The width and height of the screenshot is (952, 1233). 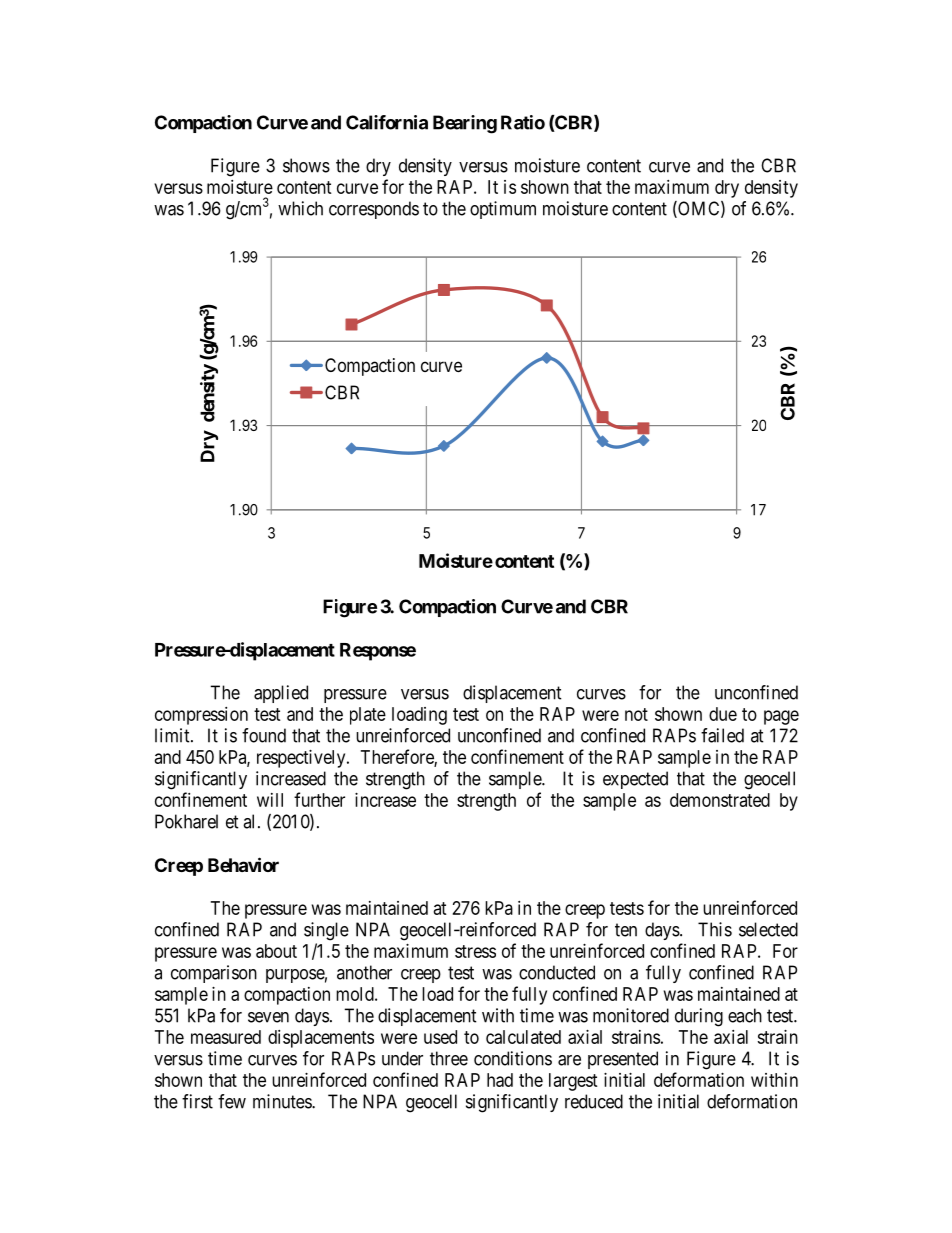 What do you see at coordinates (232, 1101) in the screenshot?
I see `few` at bounding box center [232, 1101].
